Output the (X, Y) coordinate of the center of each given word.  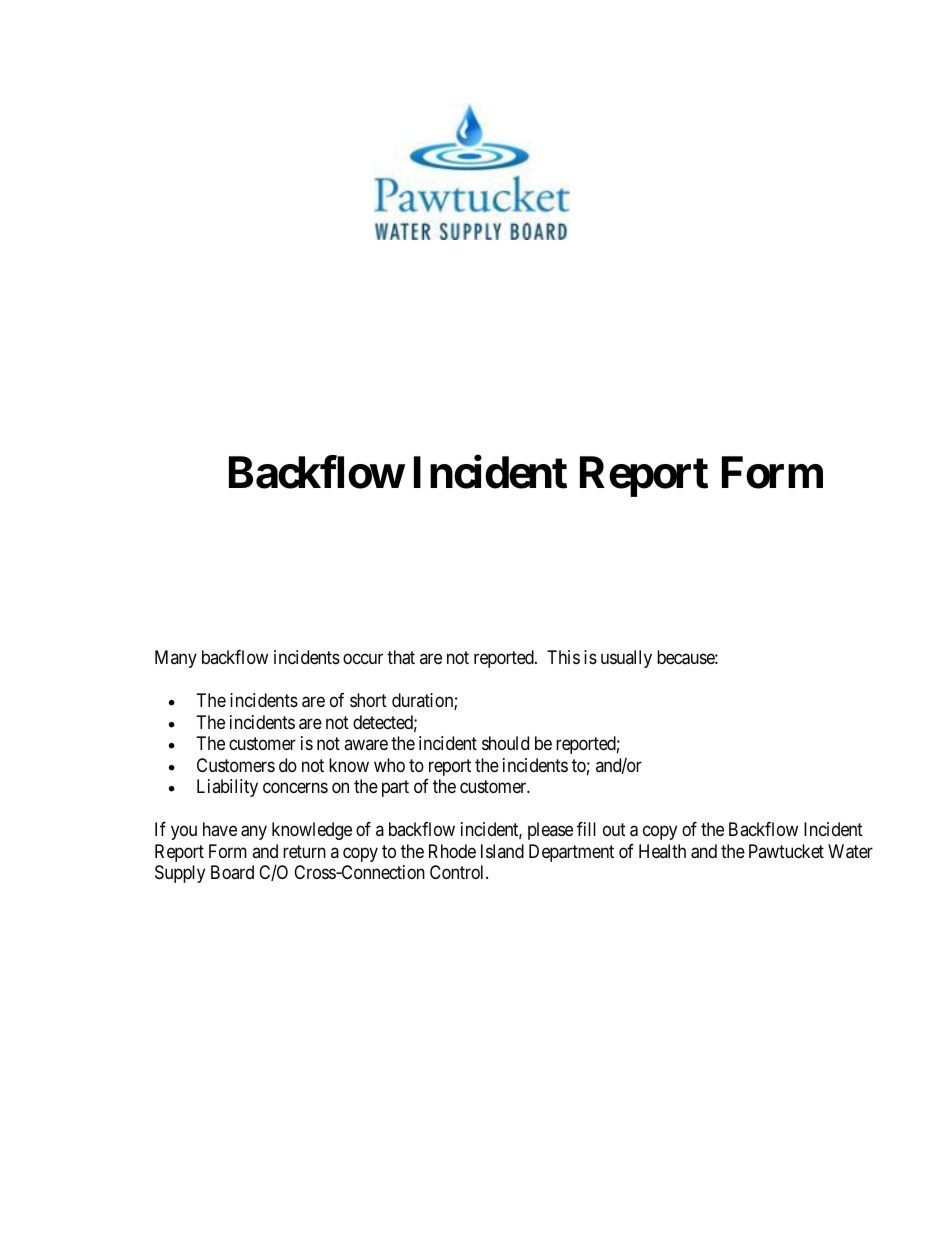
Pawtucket (786, 851)
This (563, 657)
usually (626, 659)
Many (176, 659)
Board (232, 872)
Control (458, 872)
